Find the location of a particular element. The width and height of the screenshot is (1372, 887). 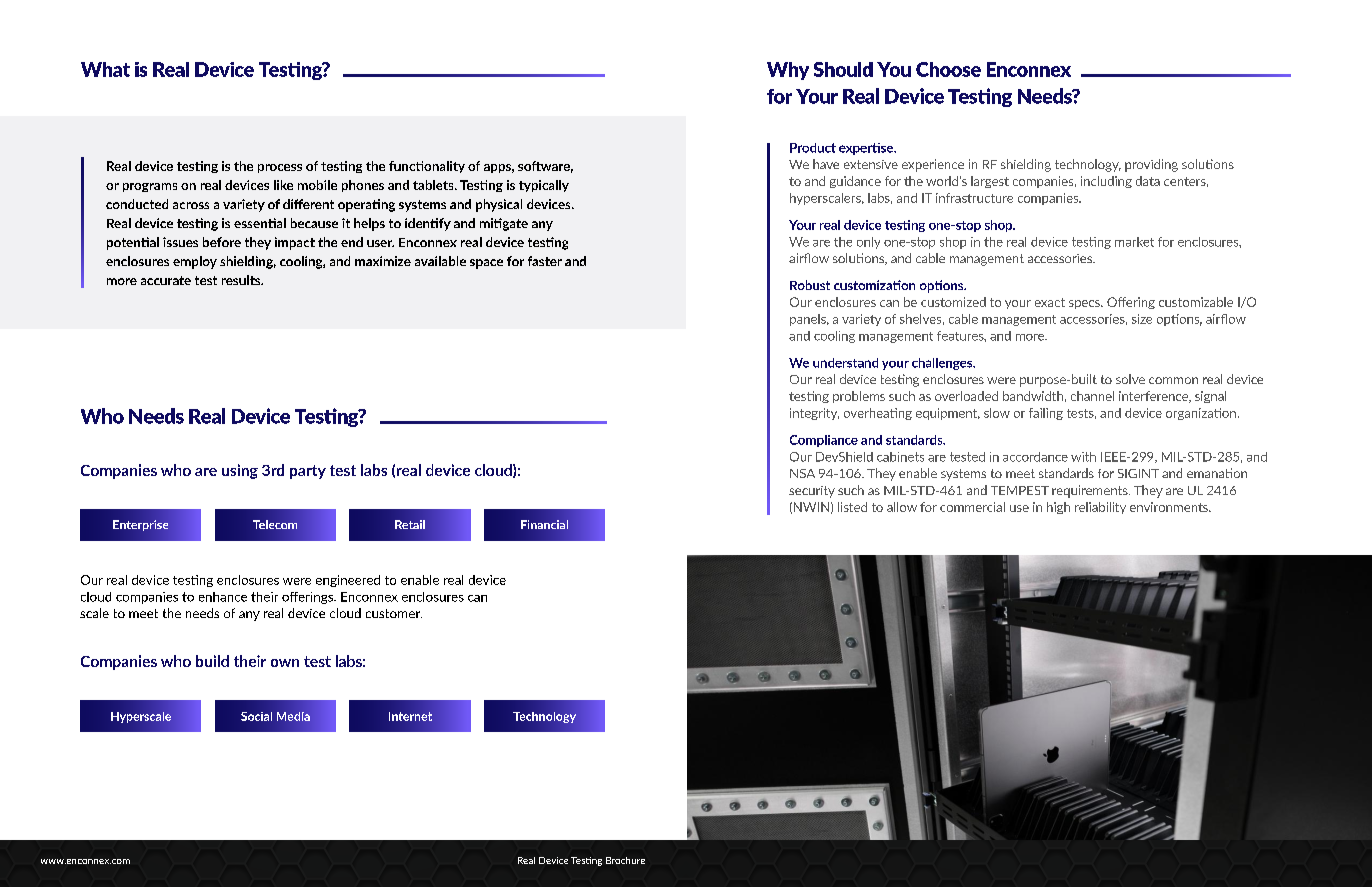

using is located at coordinates (240, 471).
